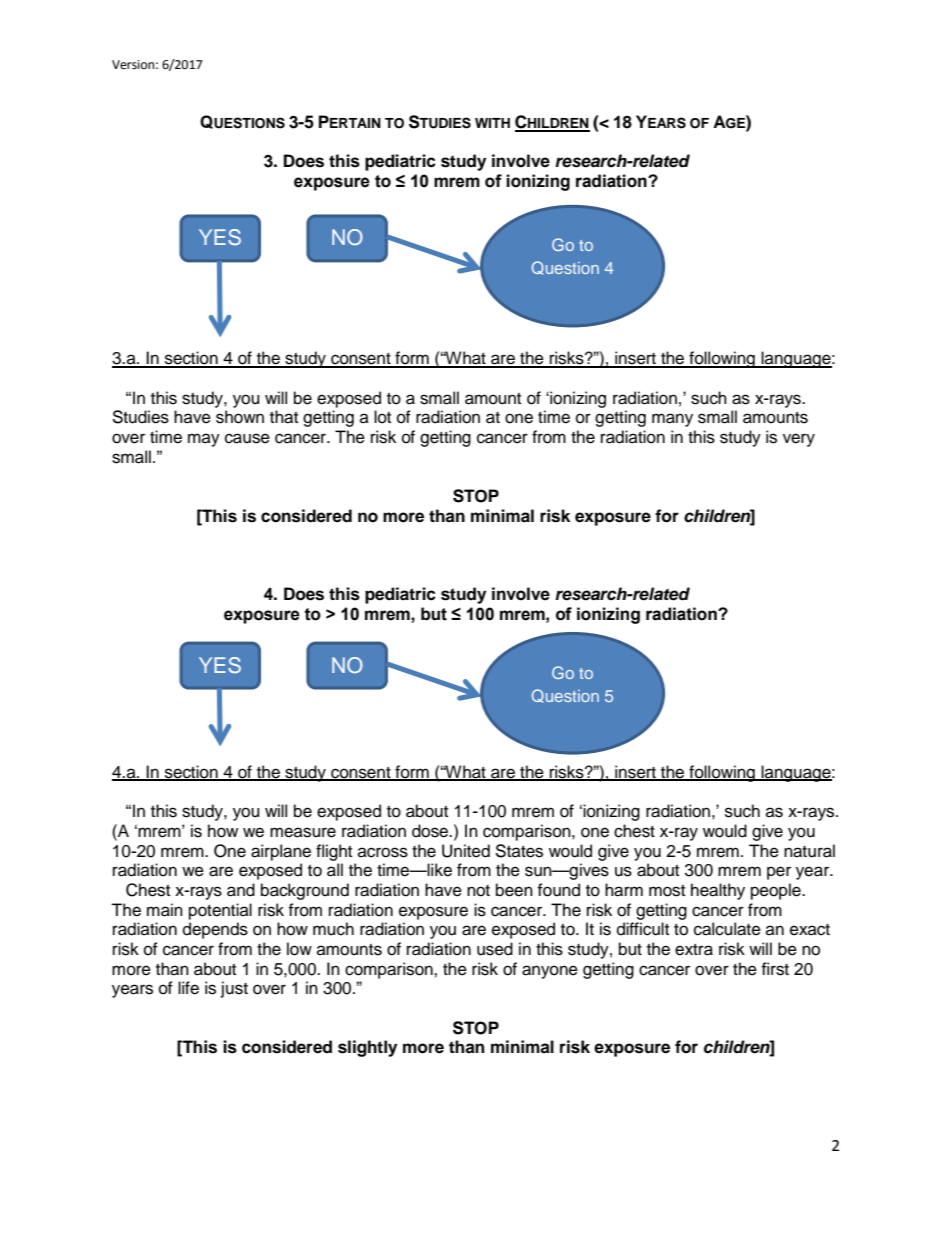 Image resolution: width=952 pixels, height=1233 pixels. What do you see at coordinates (718, 891) in the page?
I see `healthy` at bounding box center [718, 891].
